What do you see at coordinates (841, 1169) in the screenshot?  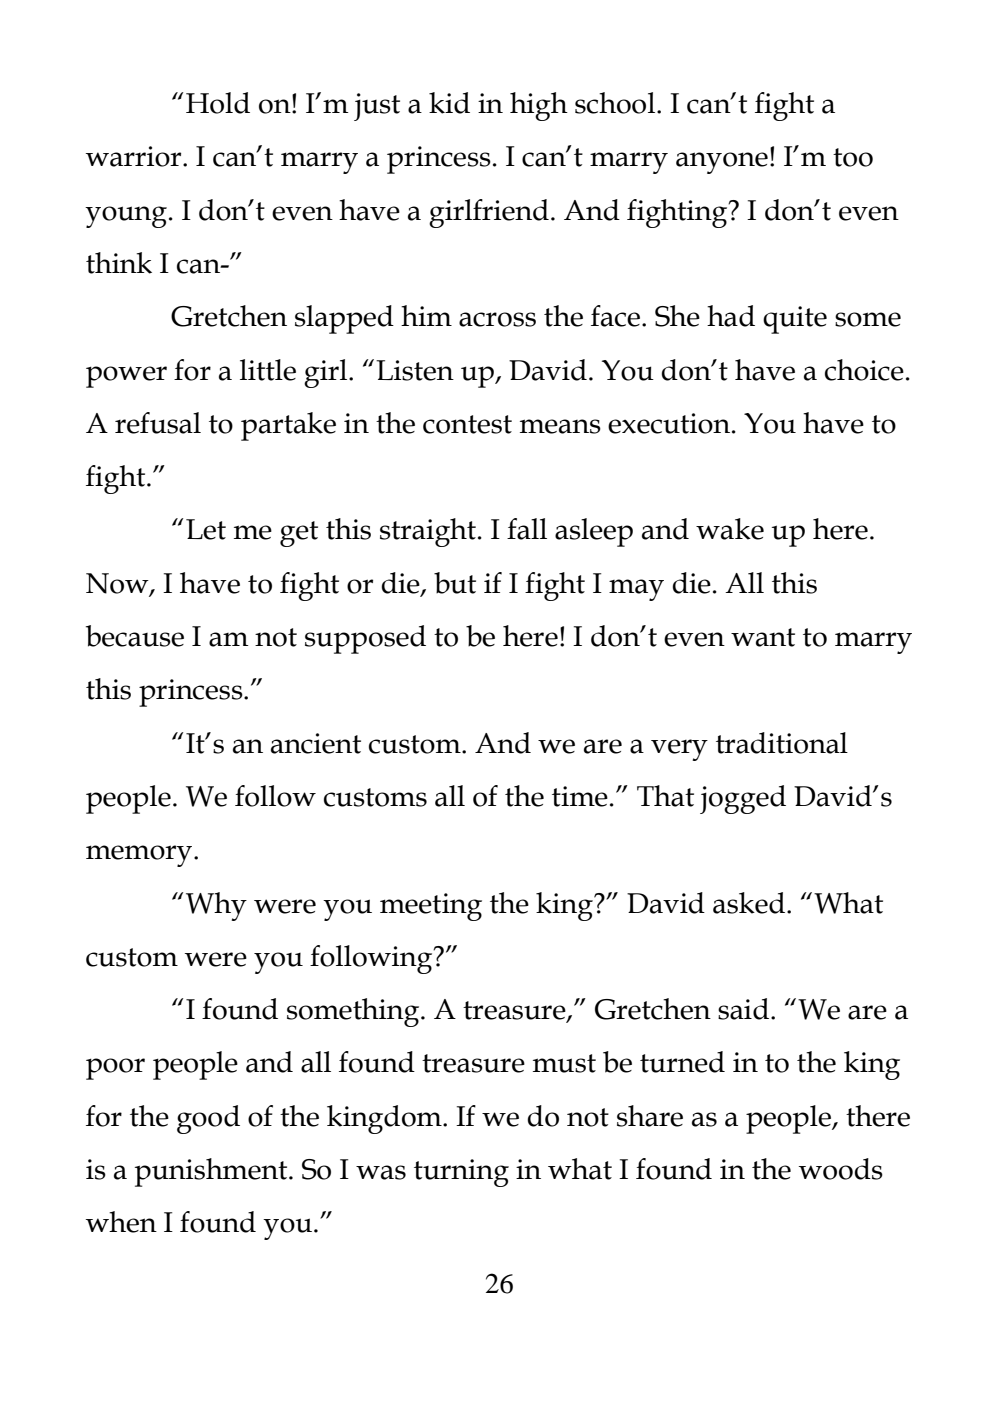 I see `woods` at bounding box center [841, 1169].
